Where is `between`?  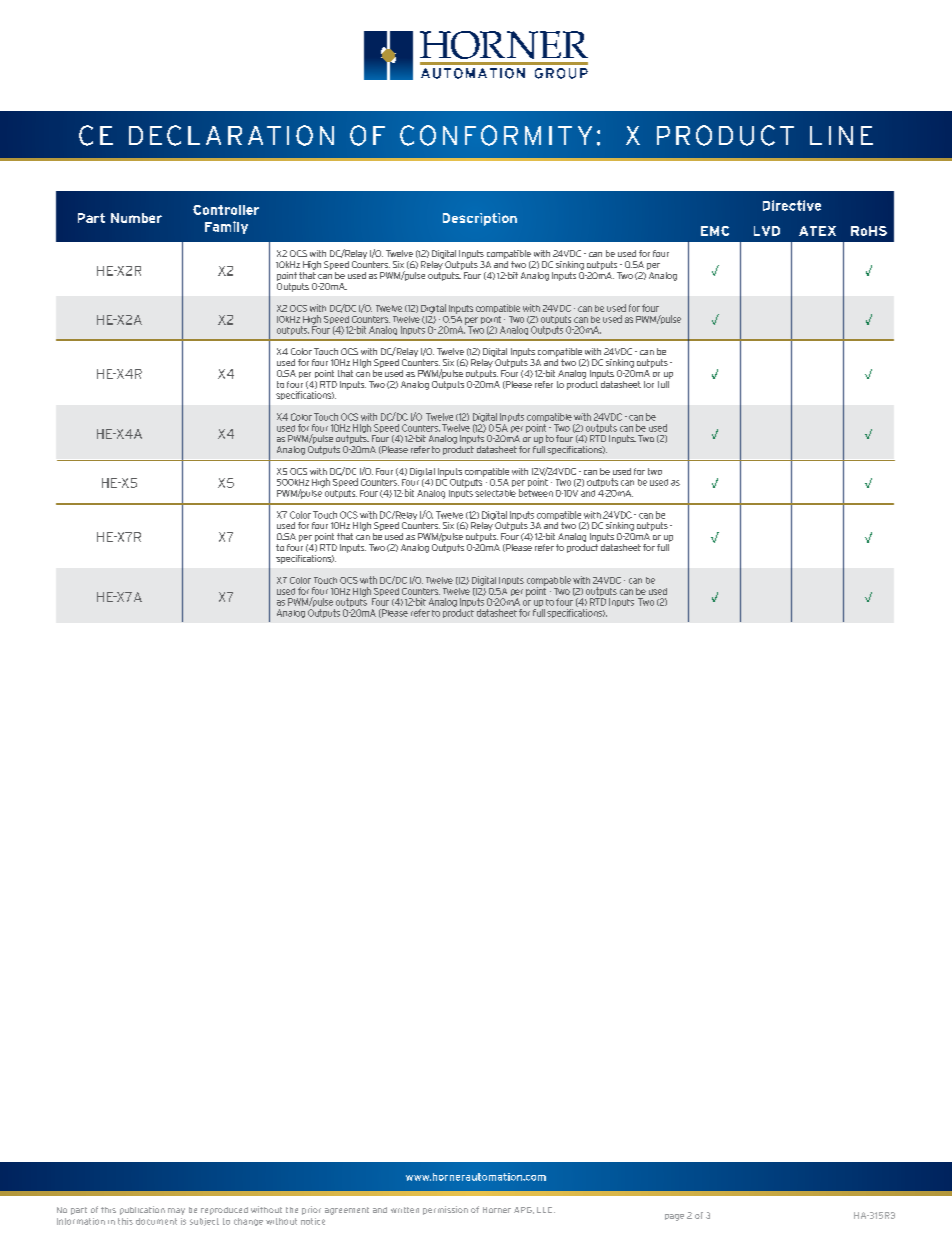 between is located at coordinates (536, 493).
